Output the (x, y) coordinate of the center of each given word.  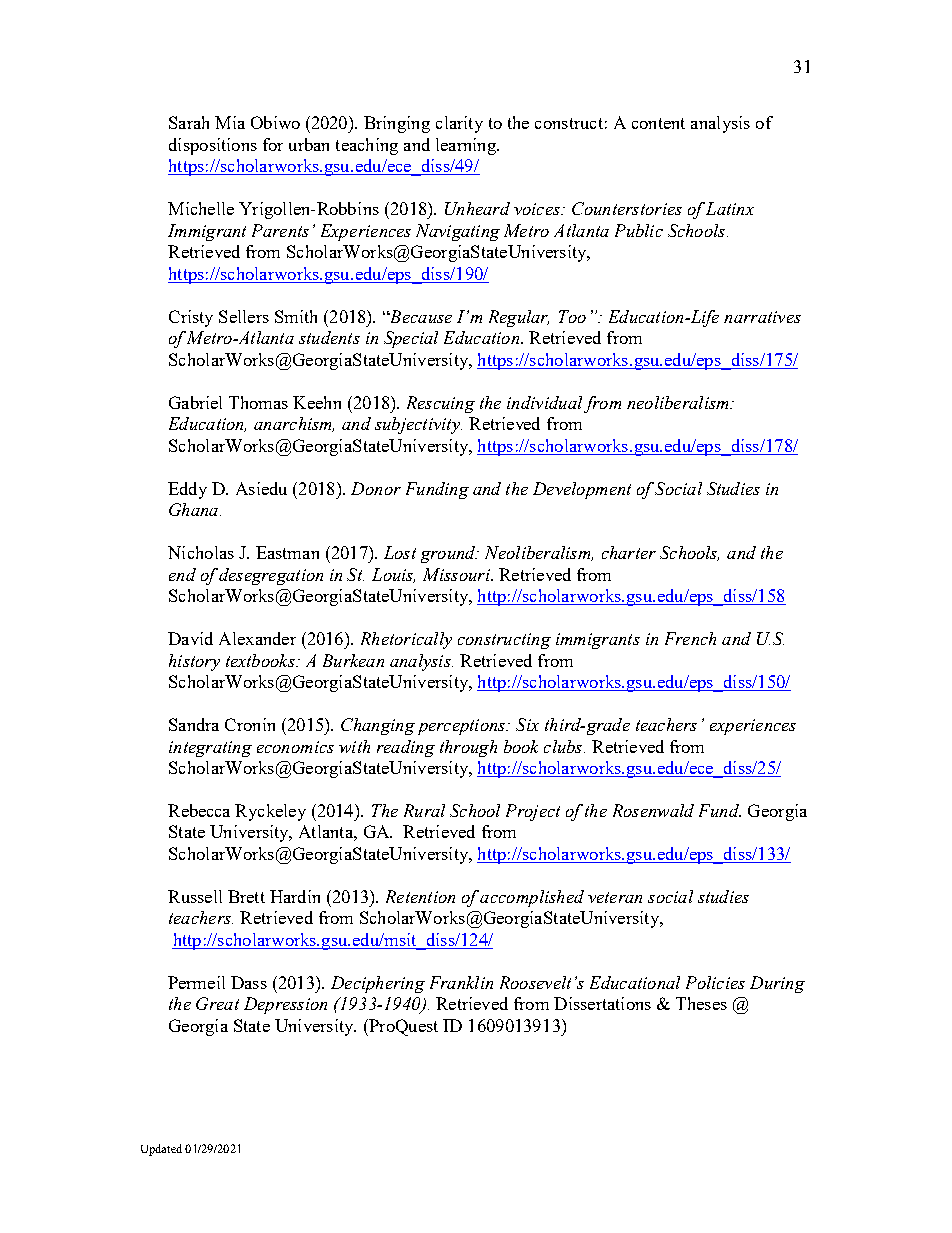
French (690, 638)
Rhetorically (406, 640)
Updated (161, 1150)
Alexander (257, 638)
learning (467, 146)
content (658, 123)
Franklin (461, 982)
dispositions (213, 146)
